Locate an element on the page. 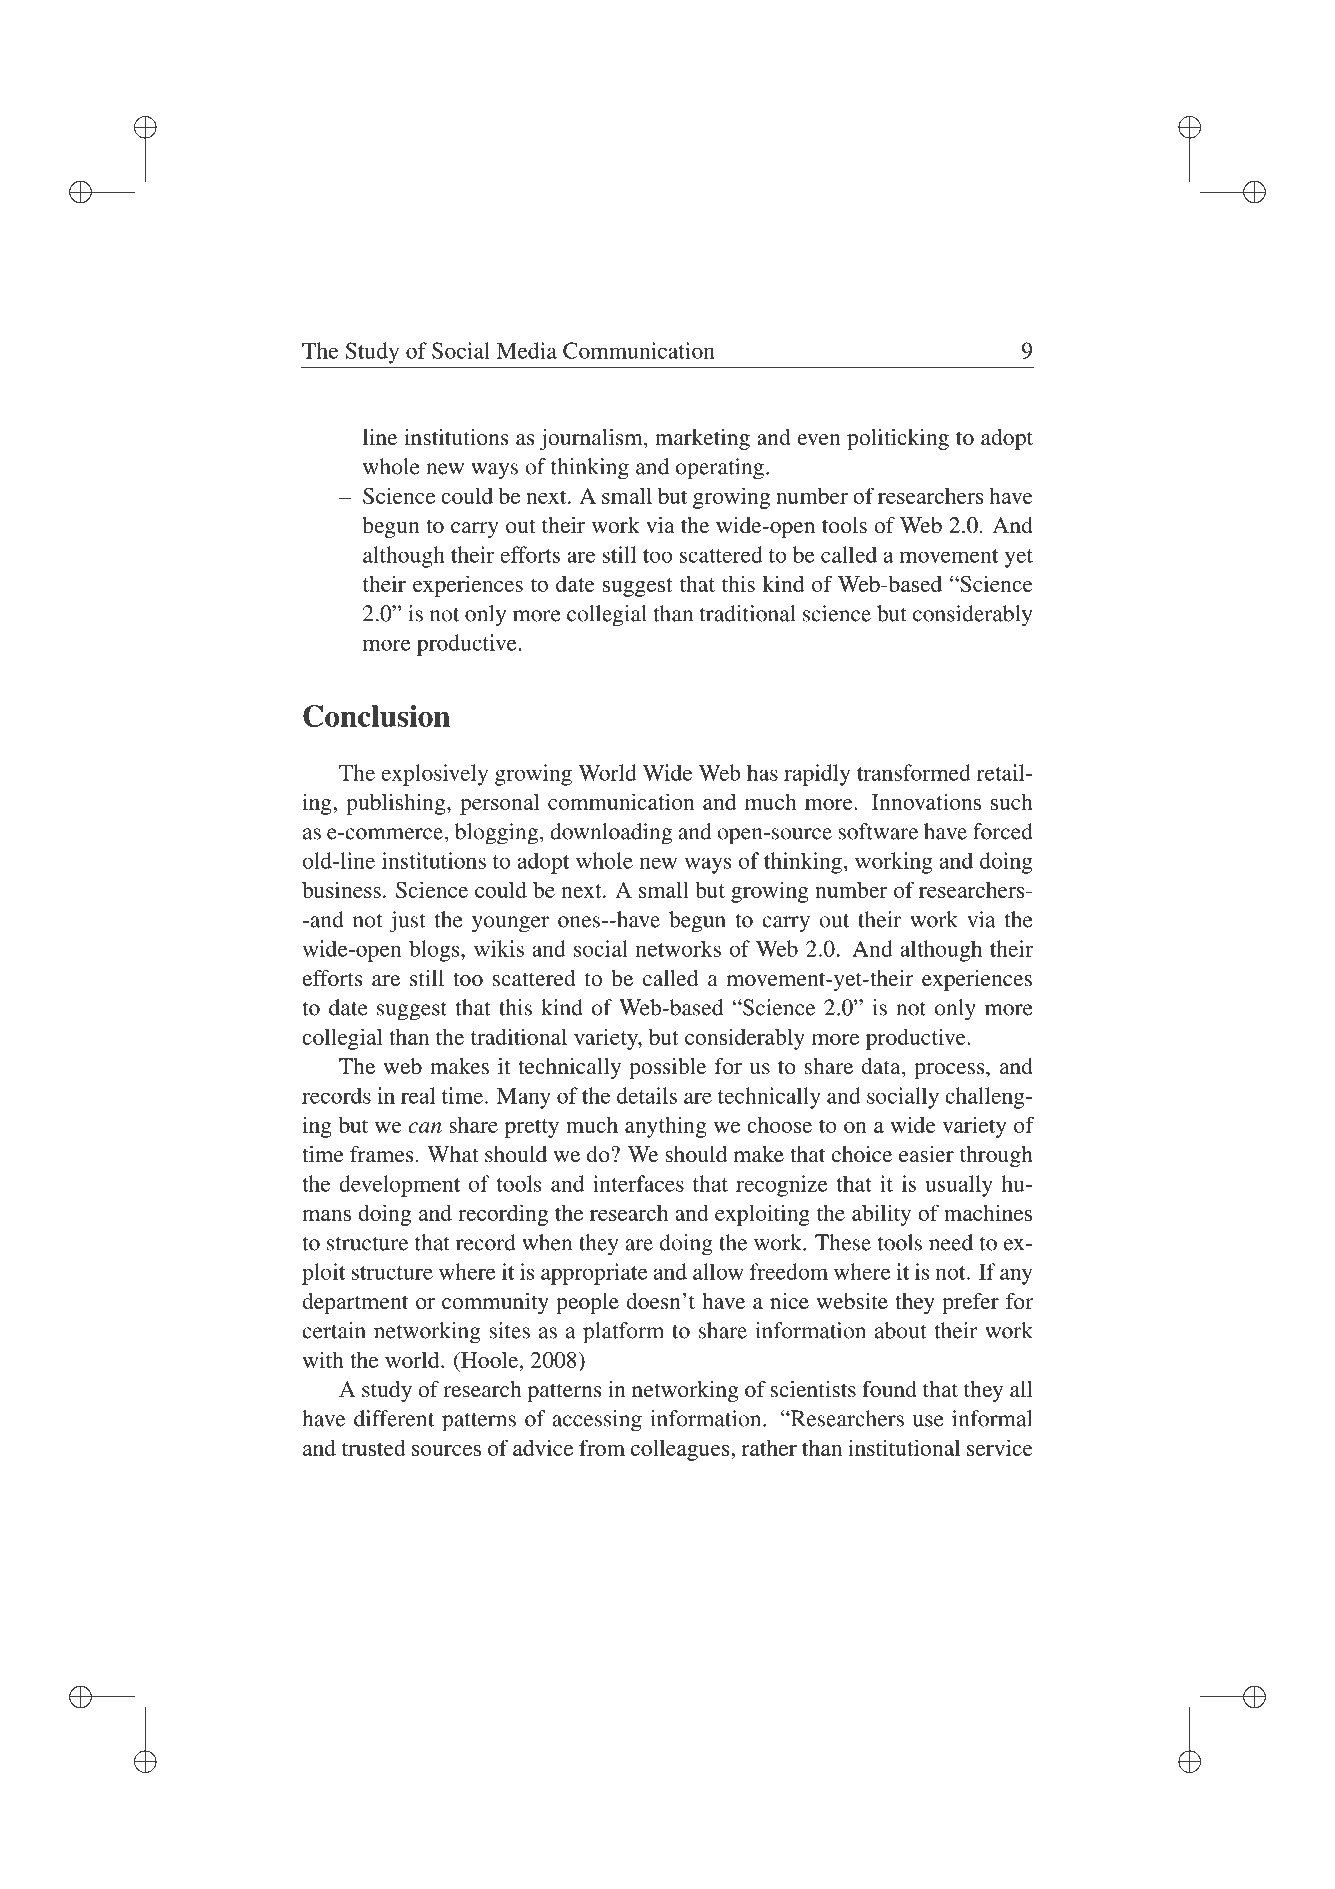 The width and height of the document is (1335, 1889). software is located at coordinates (878, 831).
